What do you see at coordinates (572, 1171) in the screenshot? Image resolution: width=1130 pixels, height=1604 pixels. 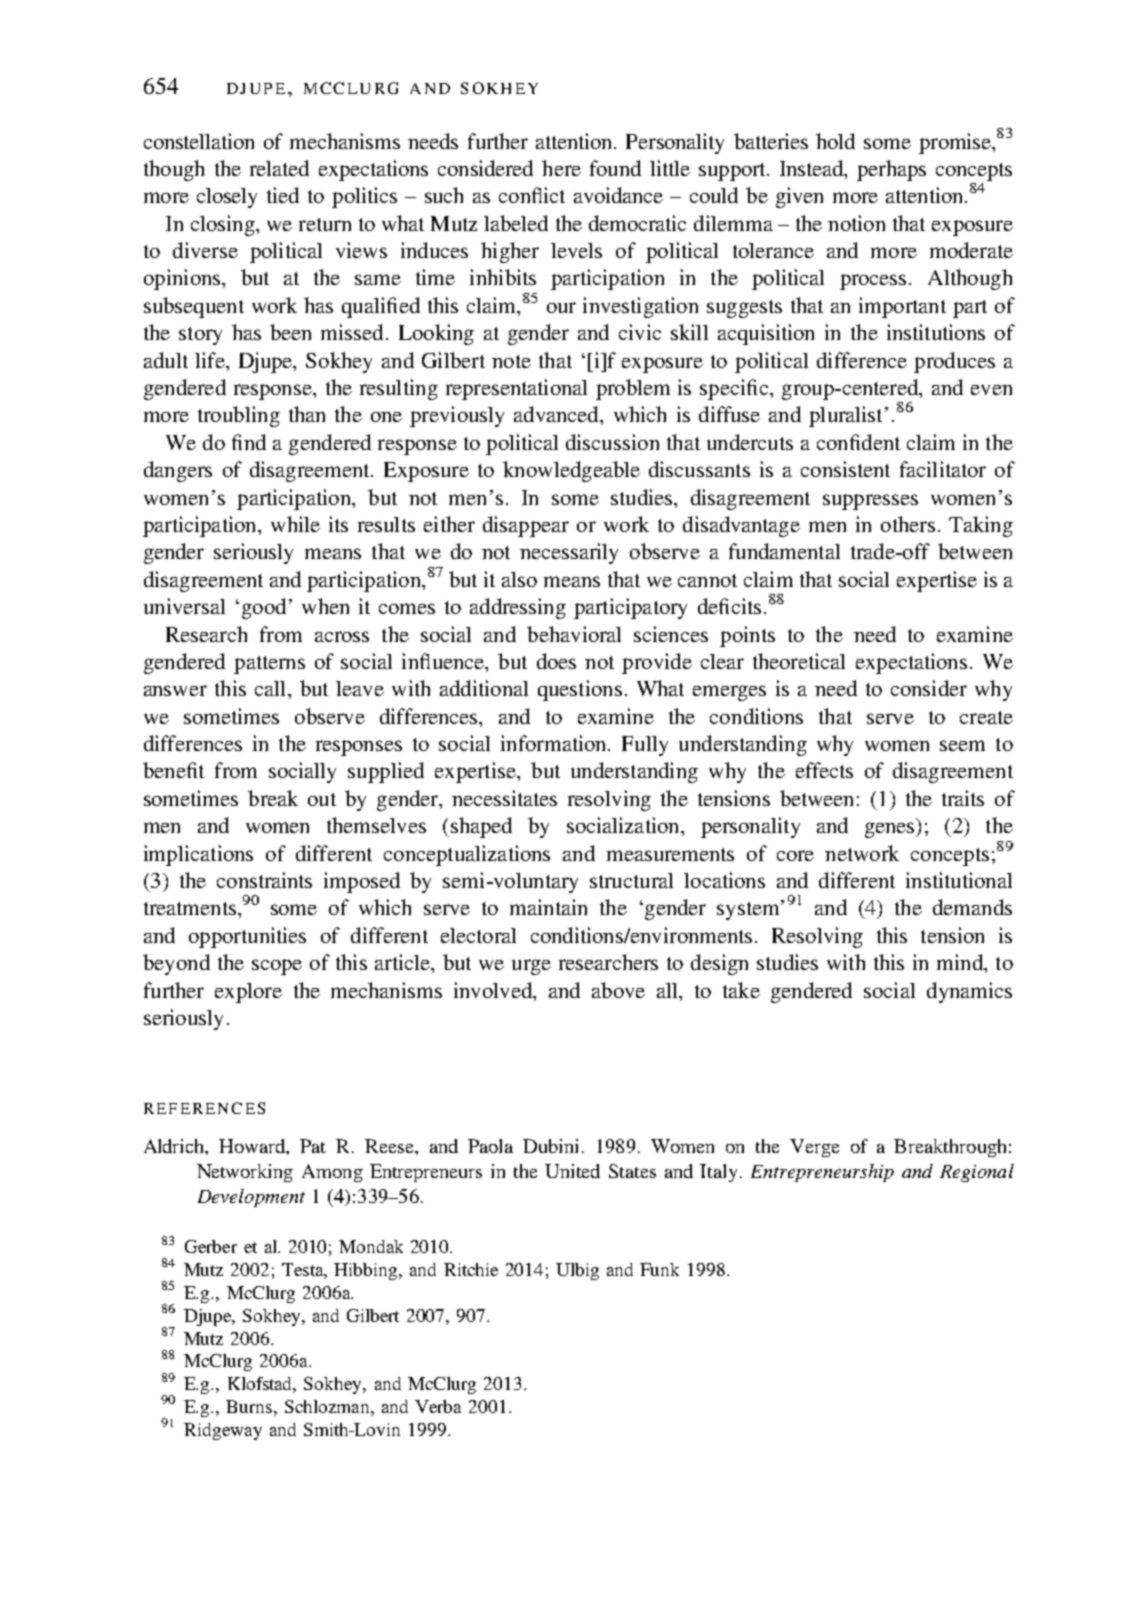 I see `United` at bounding box center [572, 1171].
